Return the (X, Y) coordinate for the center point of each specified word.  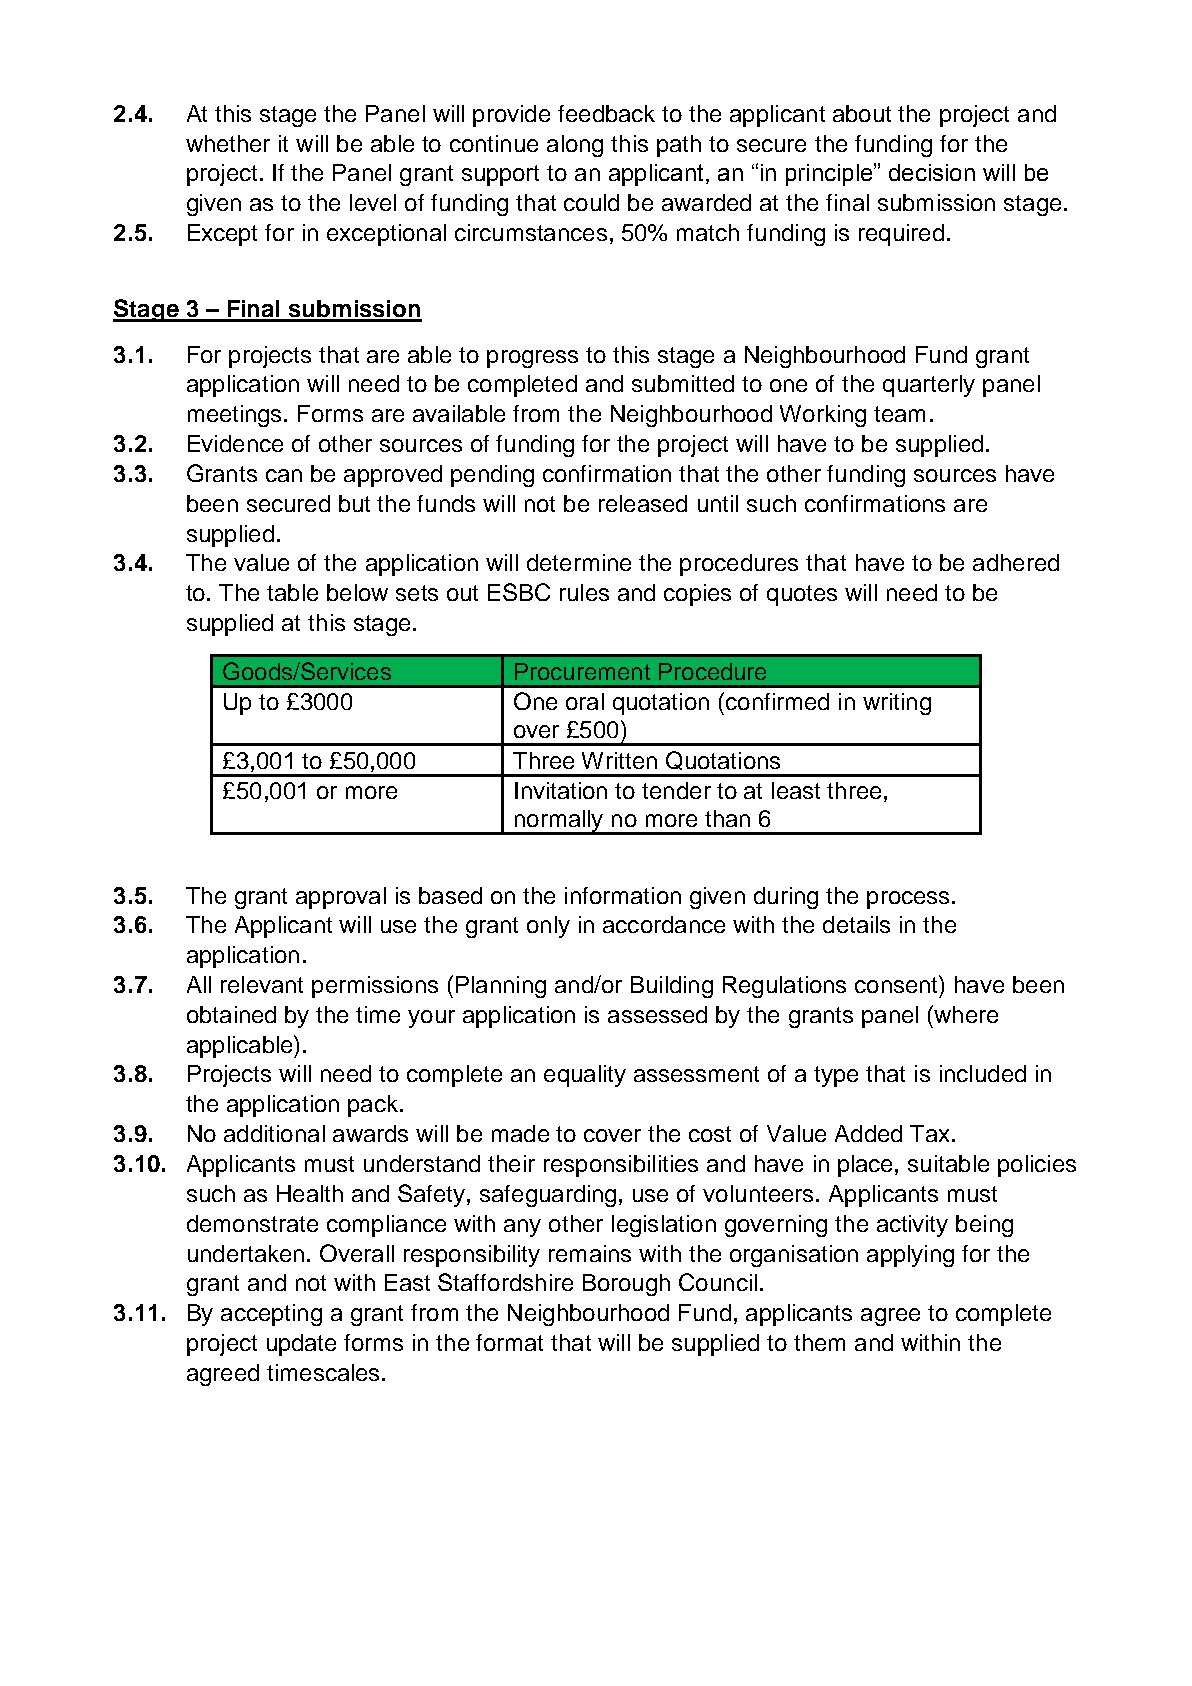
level (373, 202)
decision (932, 172)
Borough (626, 1285)
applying (910, 1256)
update (301, 1345)
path (679, 146)
